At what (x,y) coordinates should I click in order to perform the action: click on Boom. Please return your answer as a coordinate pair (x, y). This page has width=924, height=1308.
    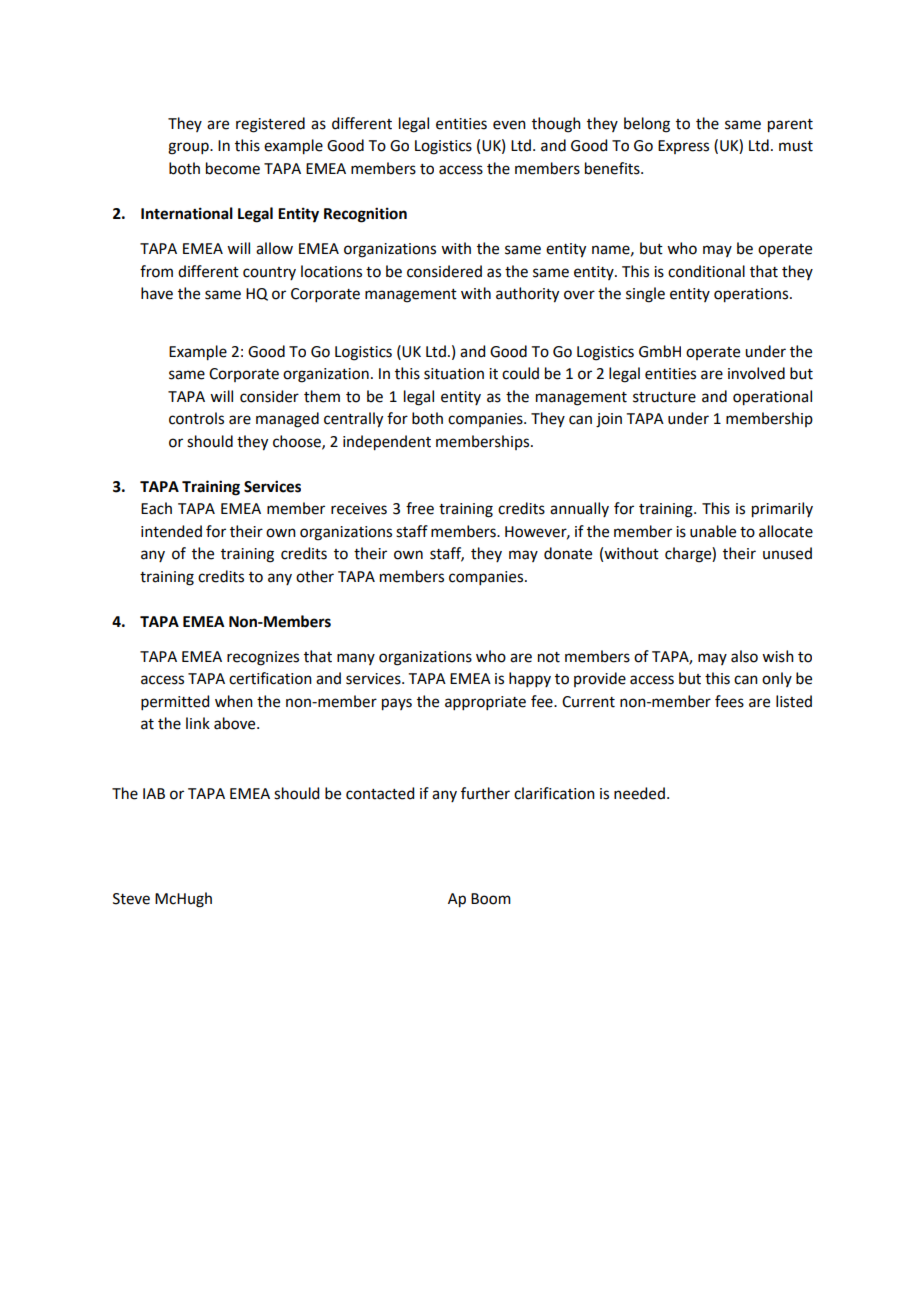
    Looking at the image, I should click on (491, 899).
